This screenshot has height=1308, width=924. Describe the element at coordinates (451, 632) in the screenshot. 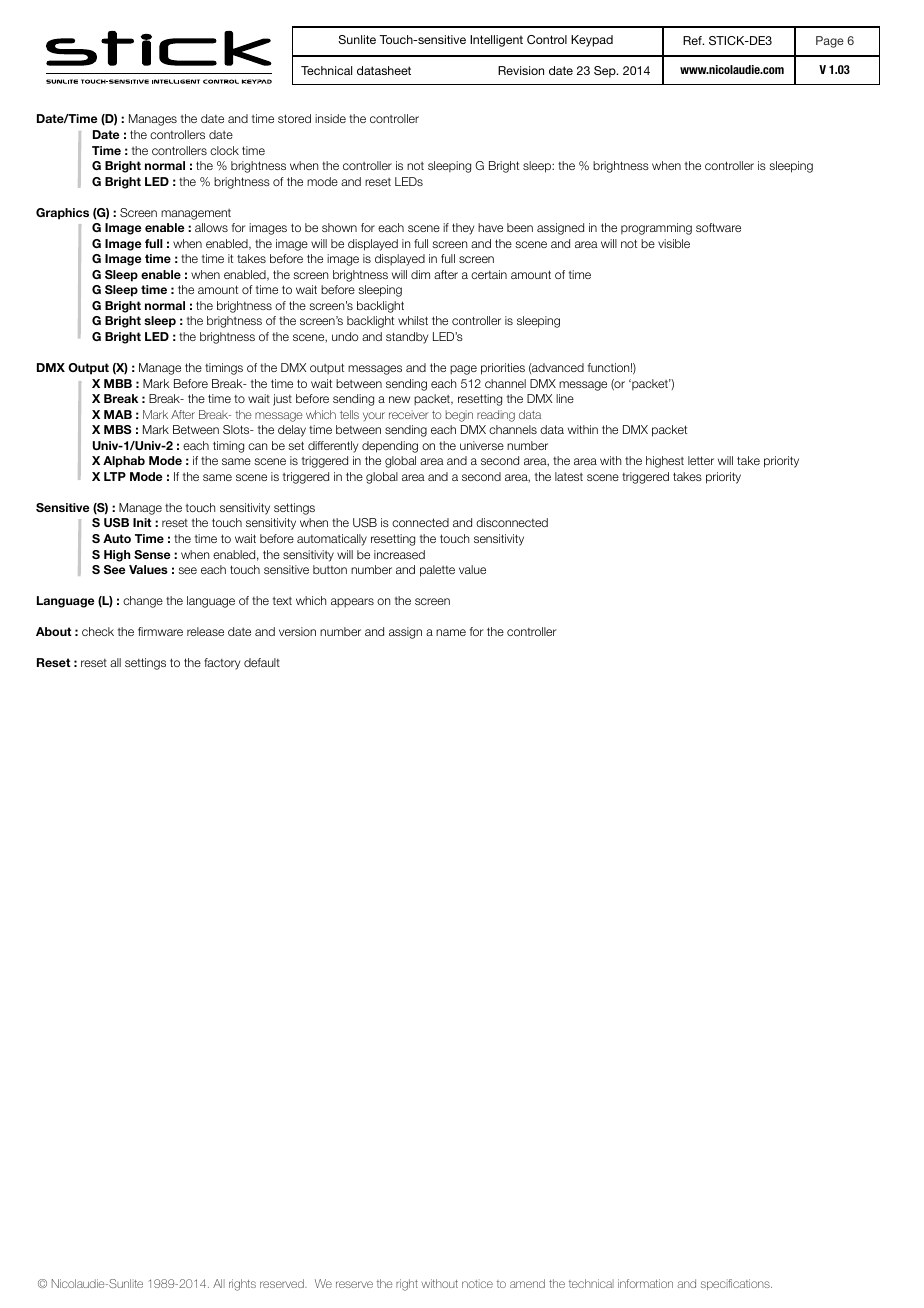

I see `name` at that location.
